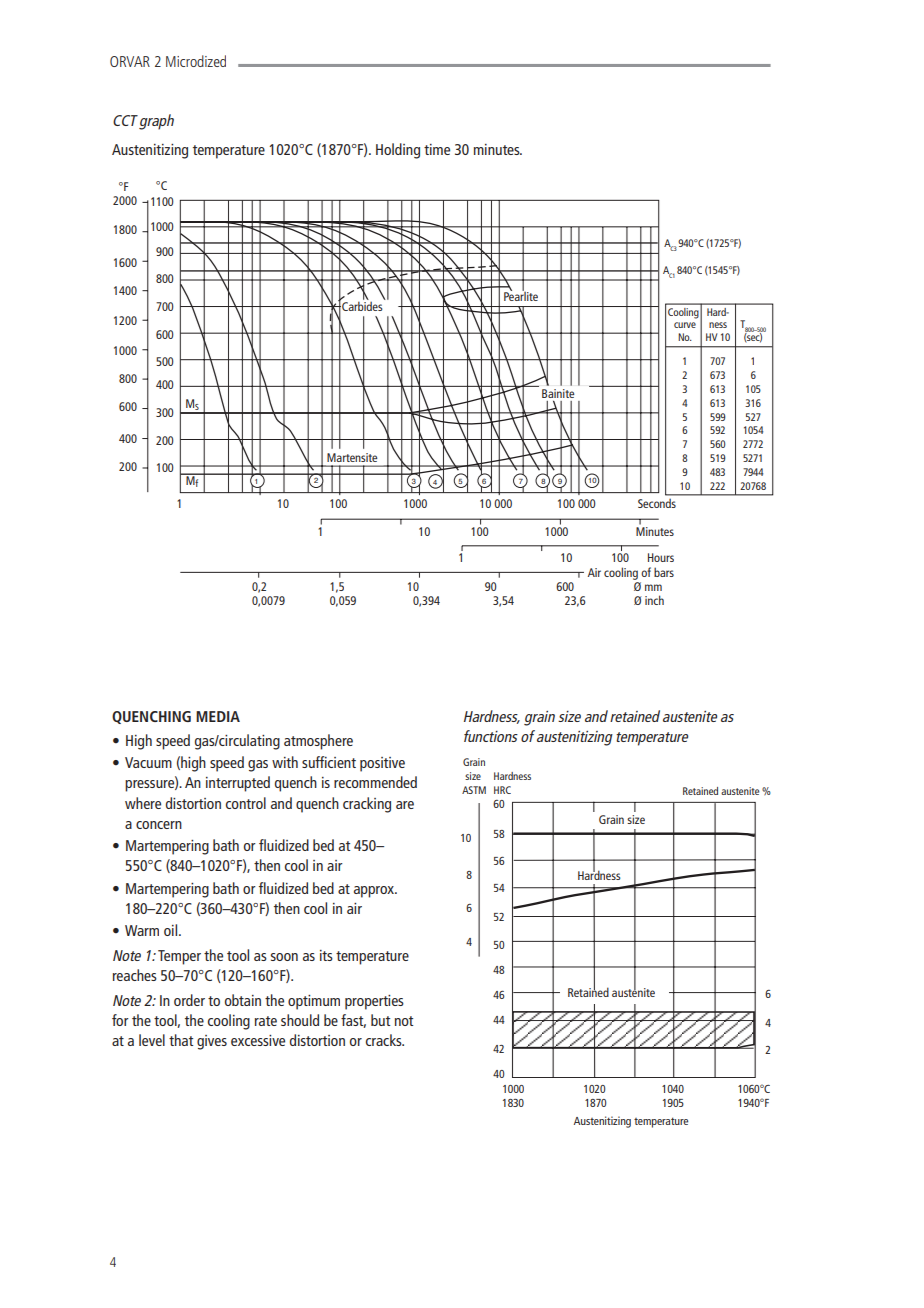  Describe the element at coordinates (130, 61) in the document. I see `ORVAR` at that location.
